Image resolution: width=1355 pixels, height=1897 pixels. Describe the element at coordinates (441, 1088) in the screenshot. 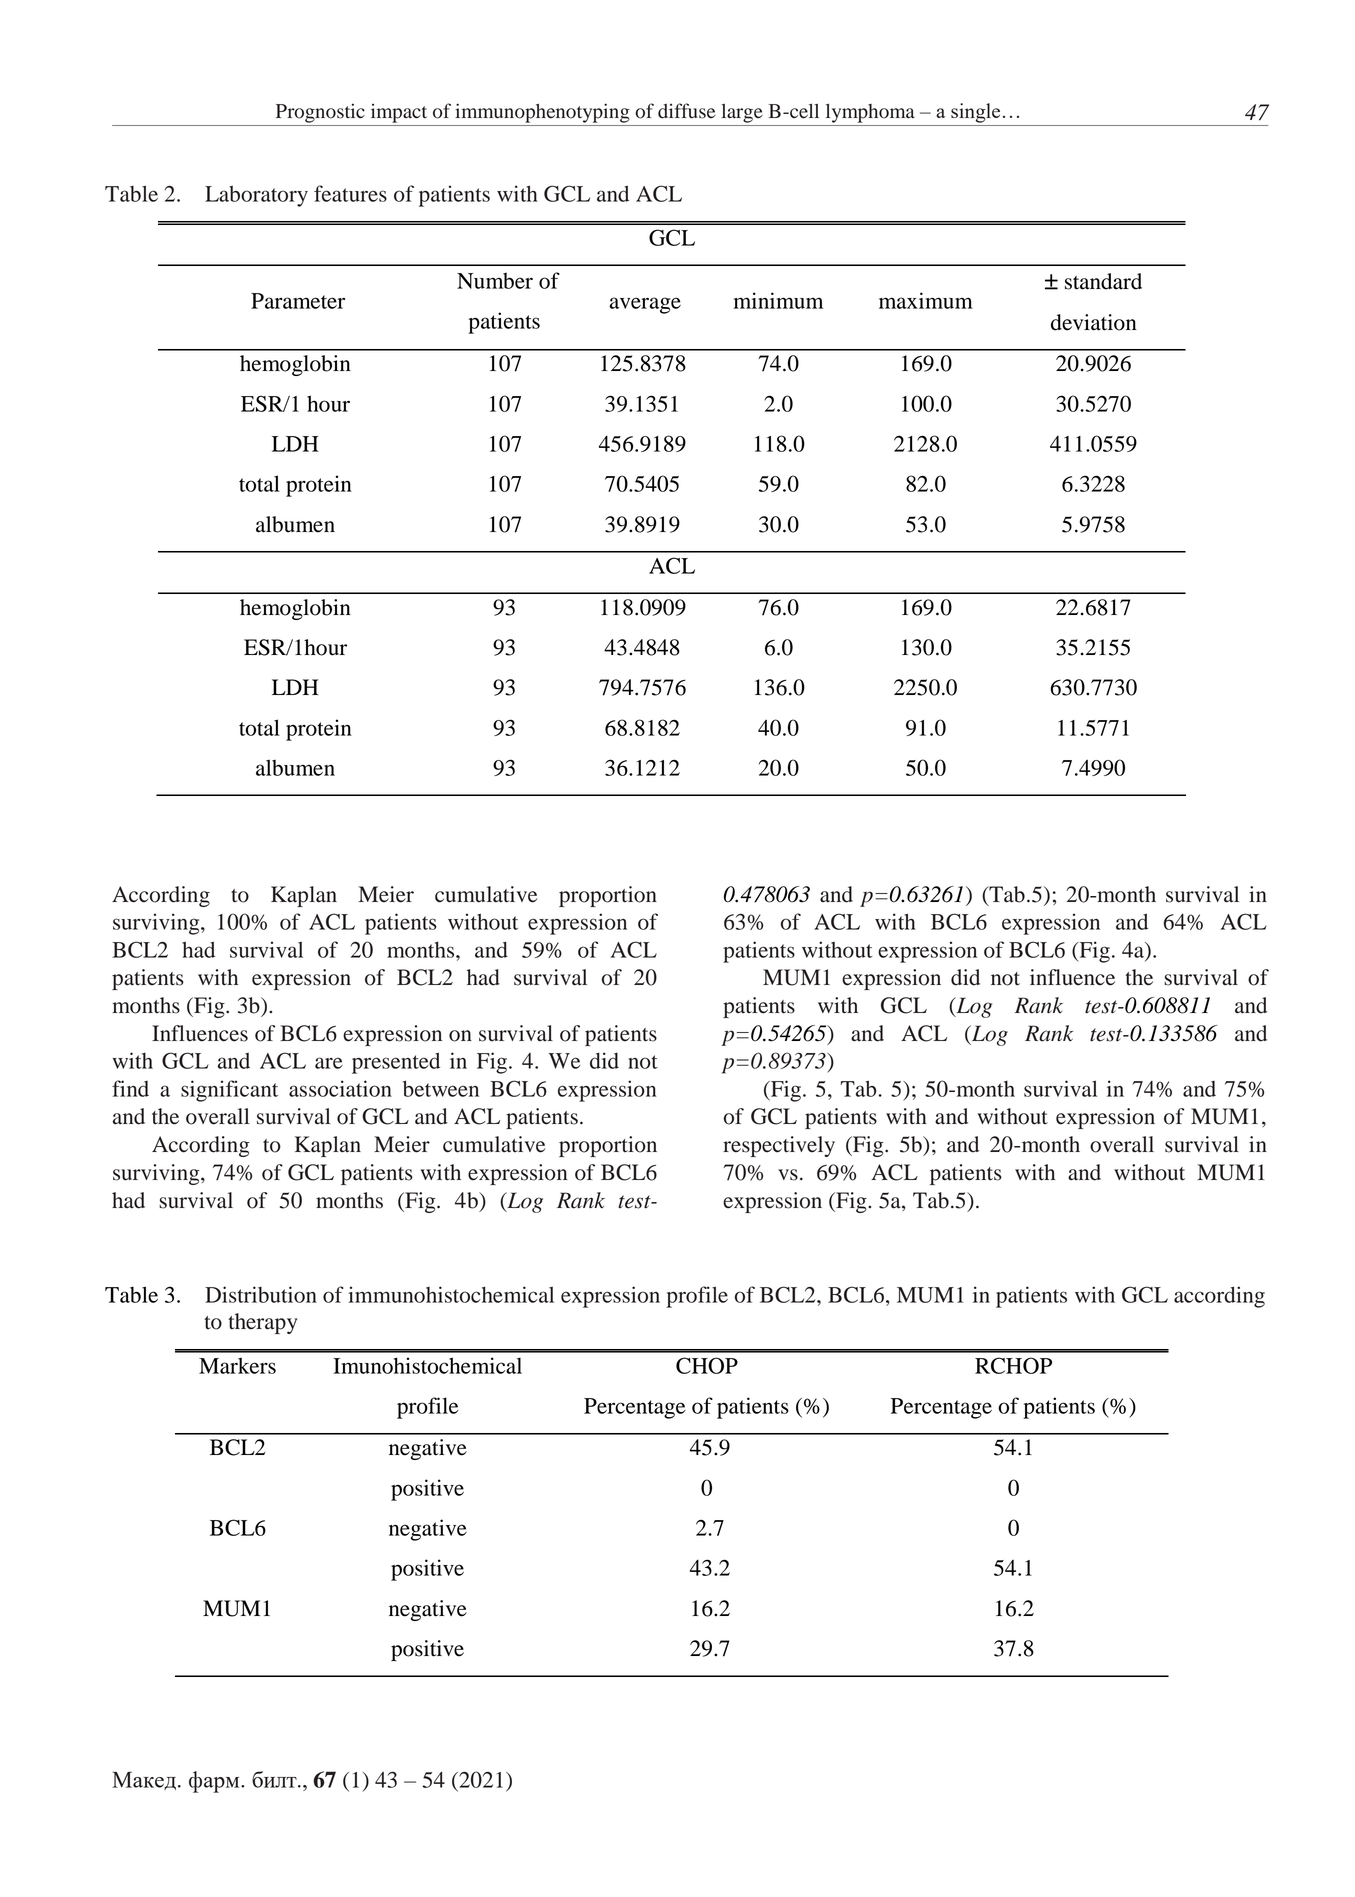

I see `between` at that location.
